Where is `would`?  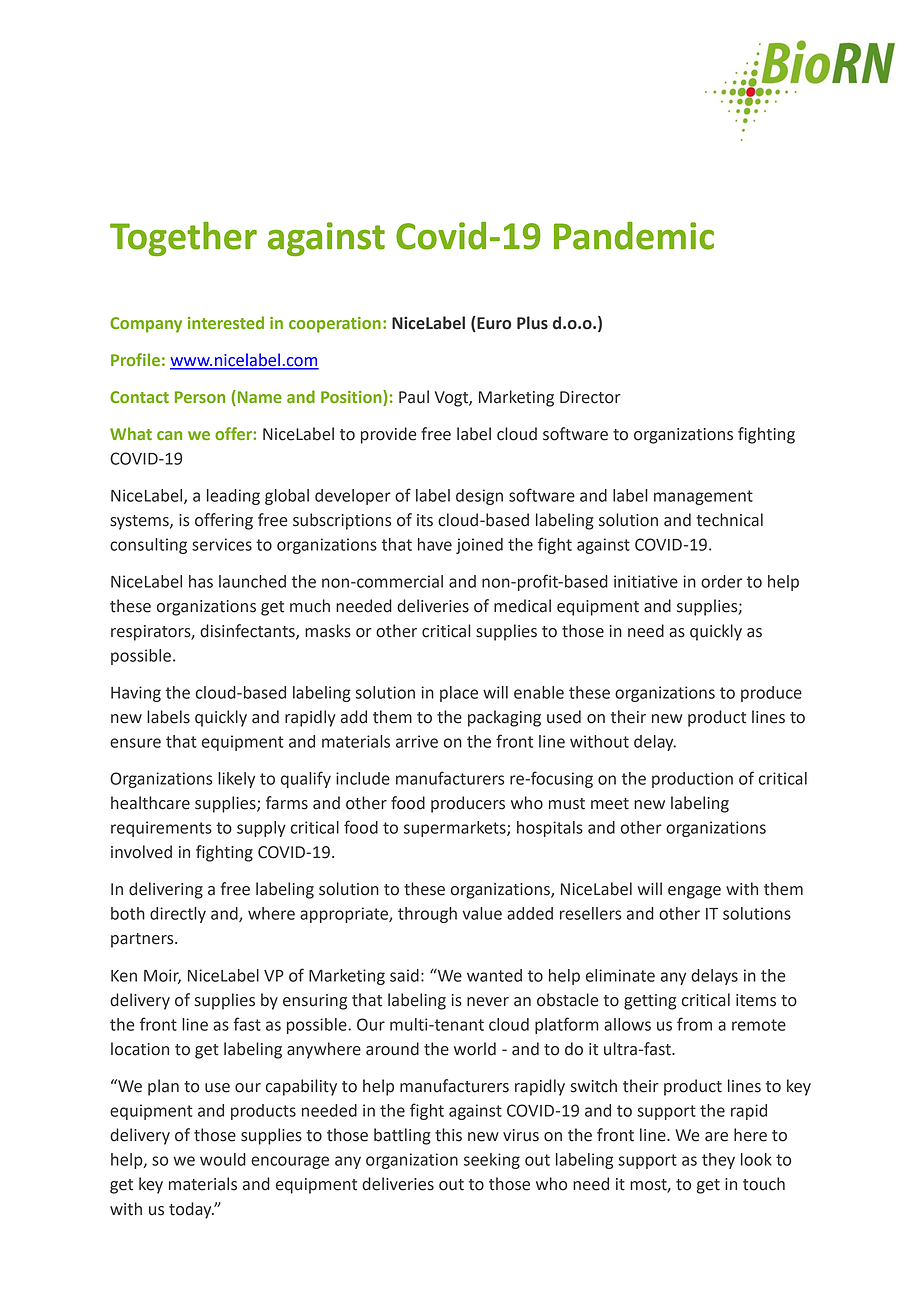
would is located at coordinates (223, 1159).
